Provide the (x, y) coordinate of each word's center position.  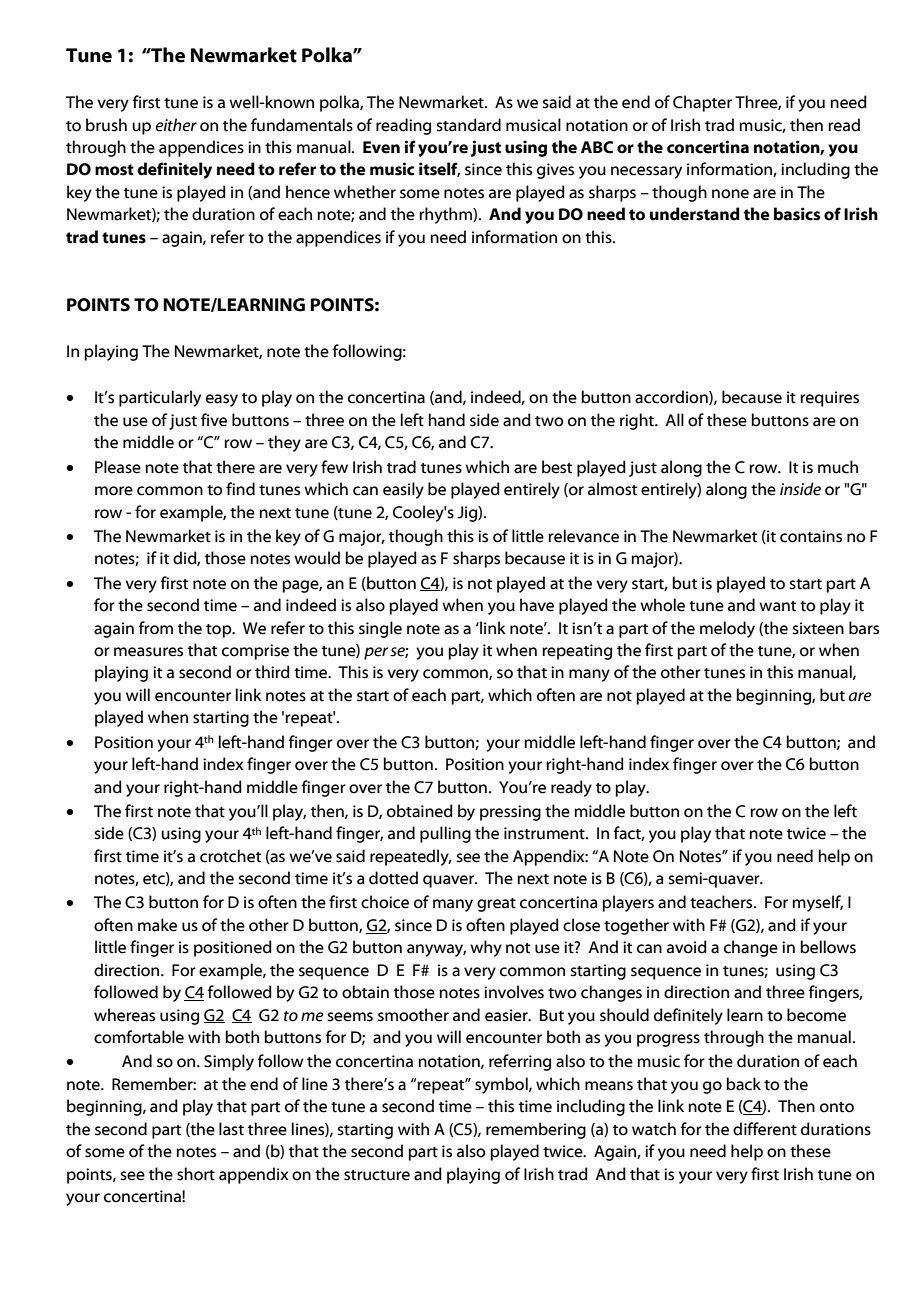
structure (377, 1175)
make (157, 925)
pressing (510, 813)
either (176, 125)
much (838, 467)
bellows (828, 947)
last (231, 1129)
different (765, 1129)
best (557, 467)
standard (468, 125)
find (240, 489)
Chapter (702, 103)
